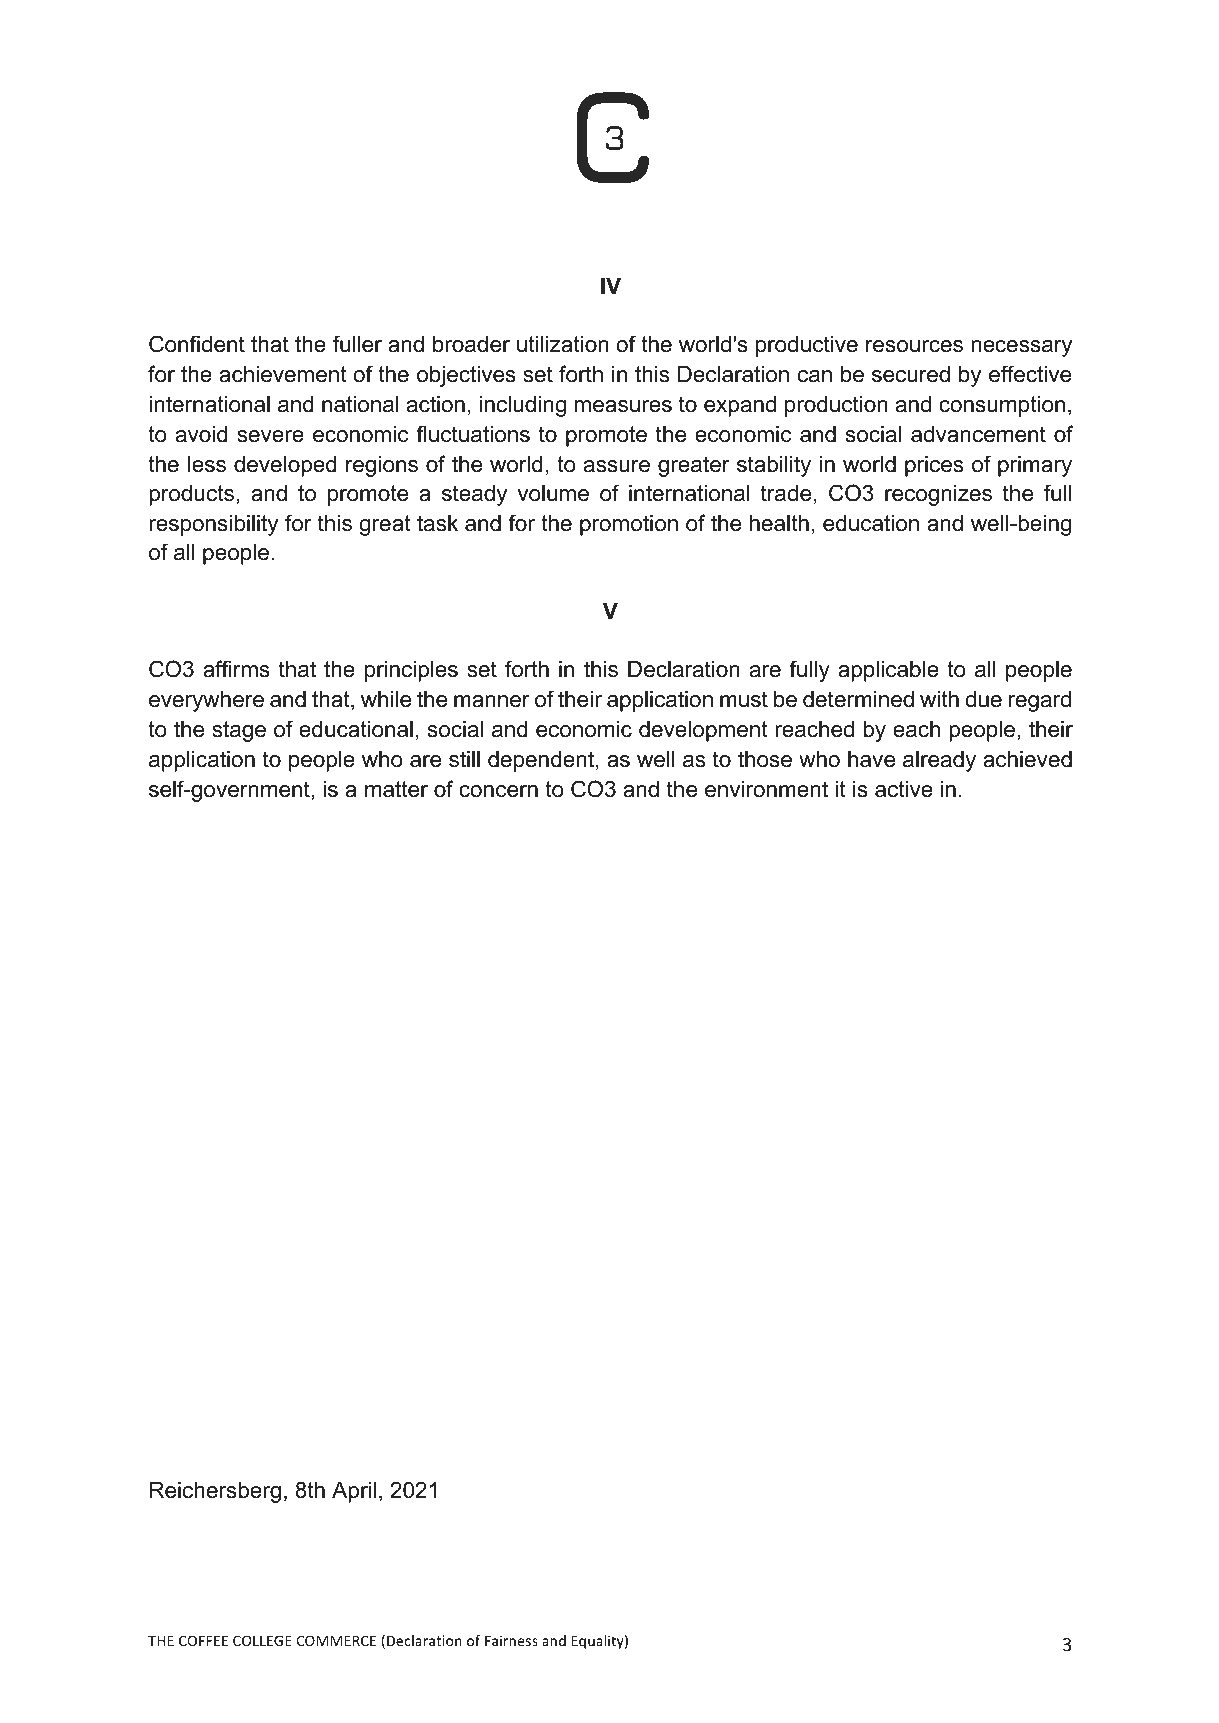 The height and width of the document is (1723, 1219). I want to click on with, so click(939, 699).
